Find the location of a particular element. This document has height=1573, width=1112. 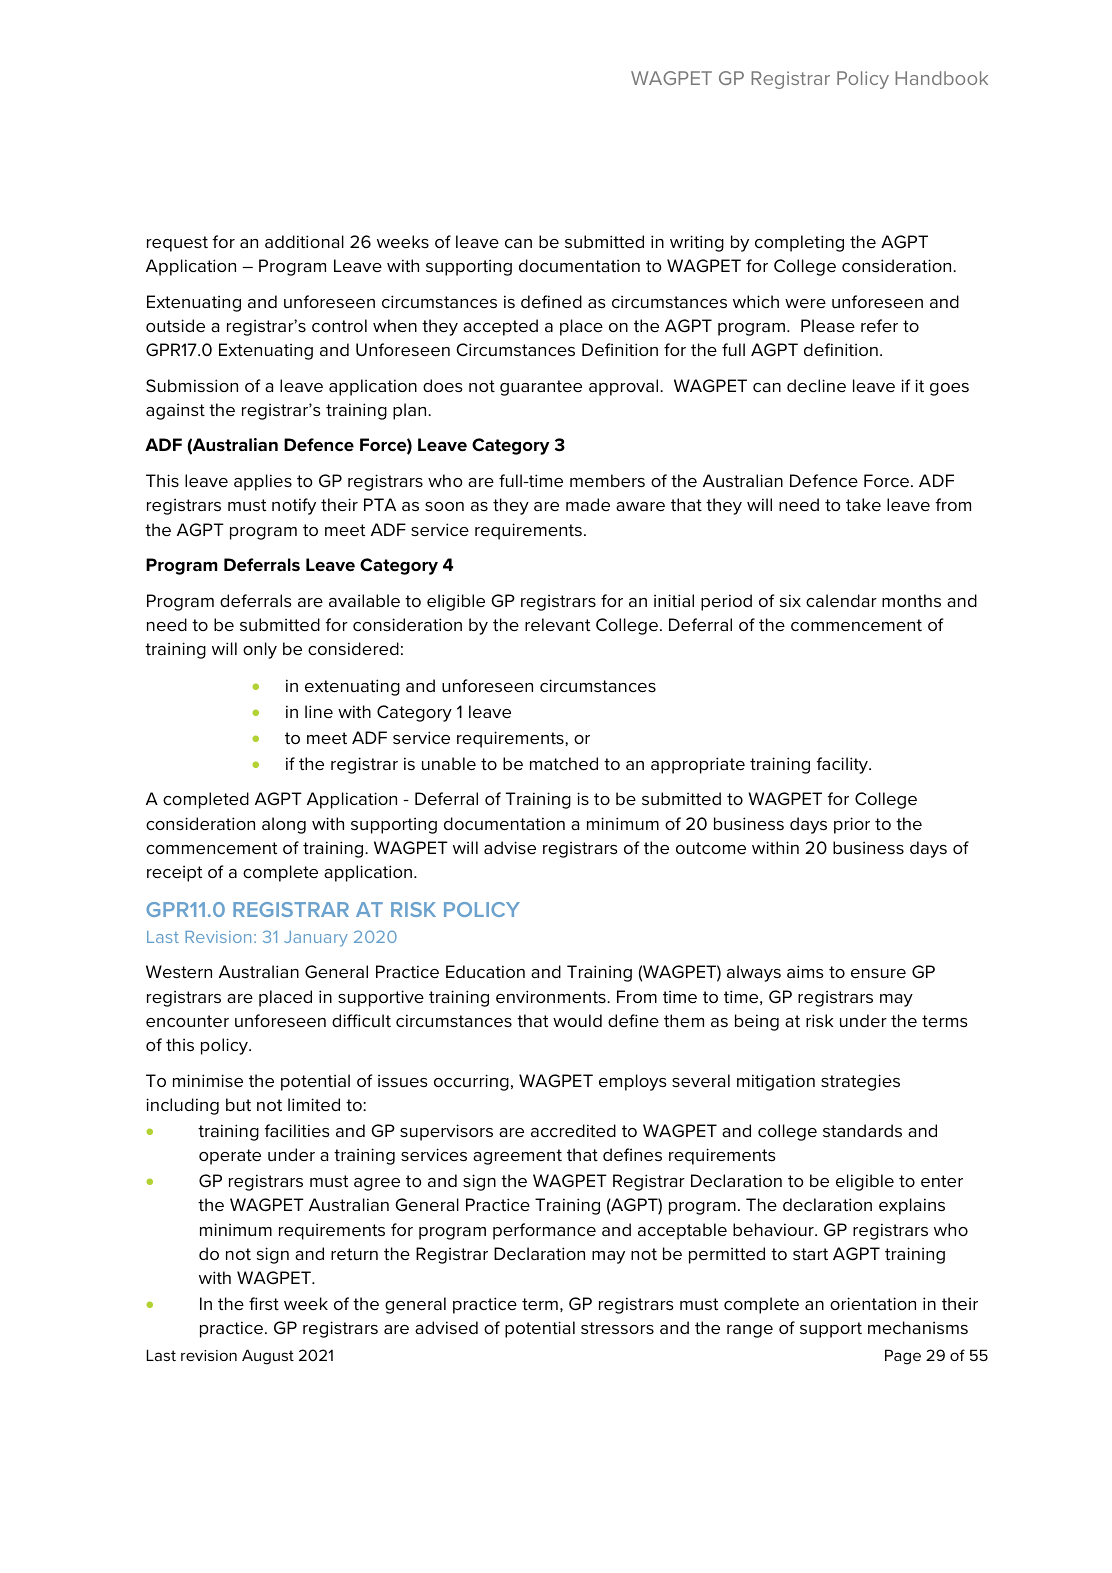

January is located at coordinates (316, 939).
